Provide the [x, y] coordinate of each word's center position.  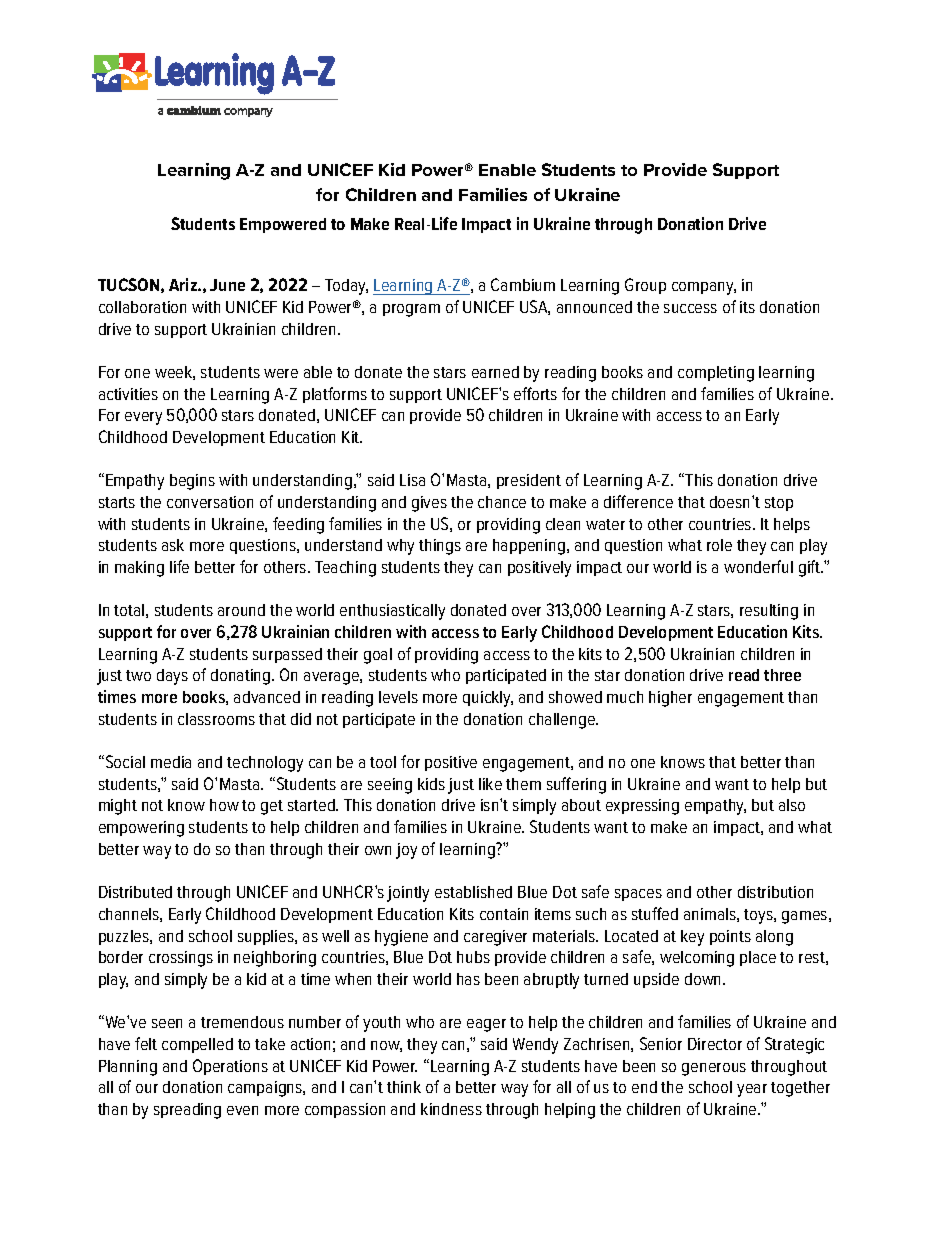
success [690, 308]
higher [670, 699]
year [752, 1090]
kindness [451, 1109]
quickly [488, 699]
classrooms [216, 719]
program [411, 310]
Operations [230, 1067]
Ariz [184, 284]
